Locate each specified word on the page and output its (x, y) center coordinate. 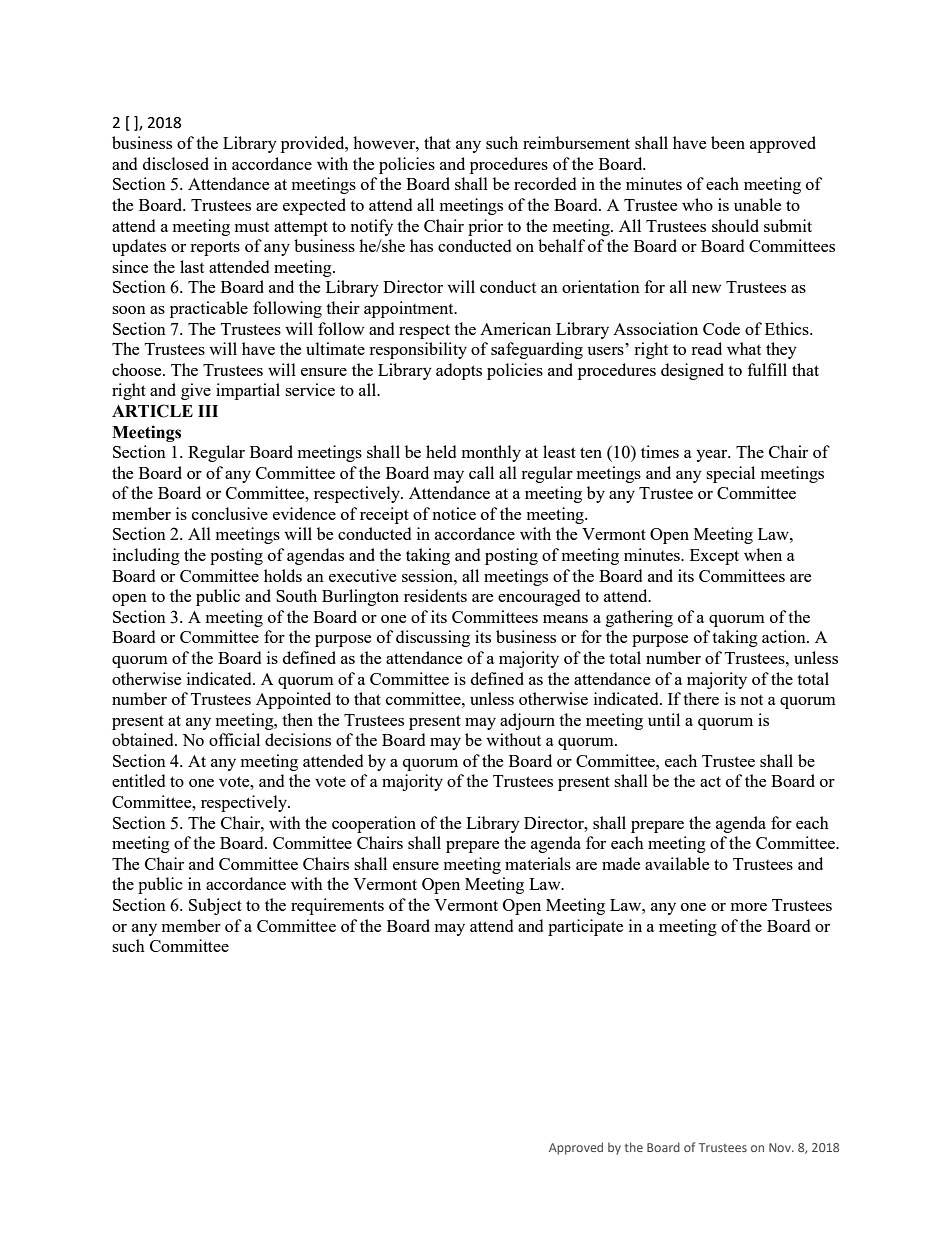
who (697, 204)
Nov (781, 1147)
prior (485, 227)
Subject (215, 906)
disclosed (176, 163)
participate (585, 927)
